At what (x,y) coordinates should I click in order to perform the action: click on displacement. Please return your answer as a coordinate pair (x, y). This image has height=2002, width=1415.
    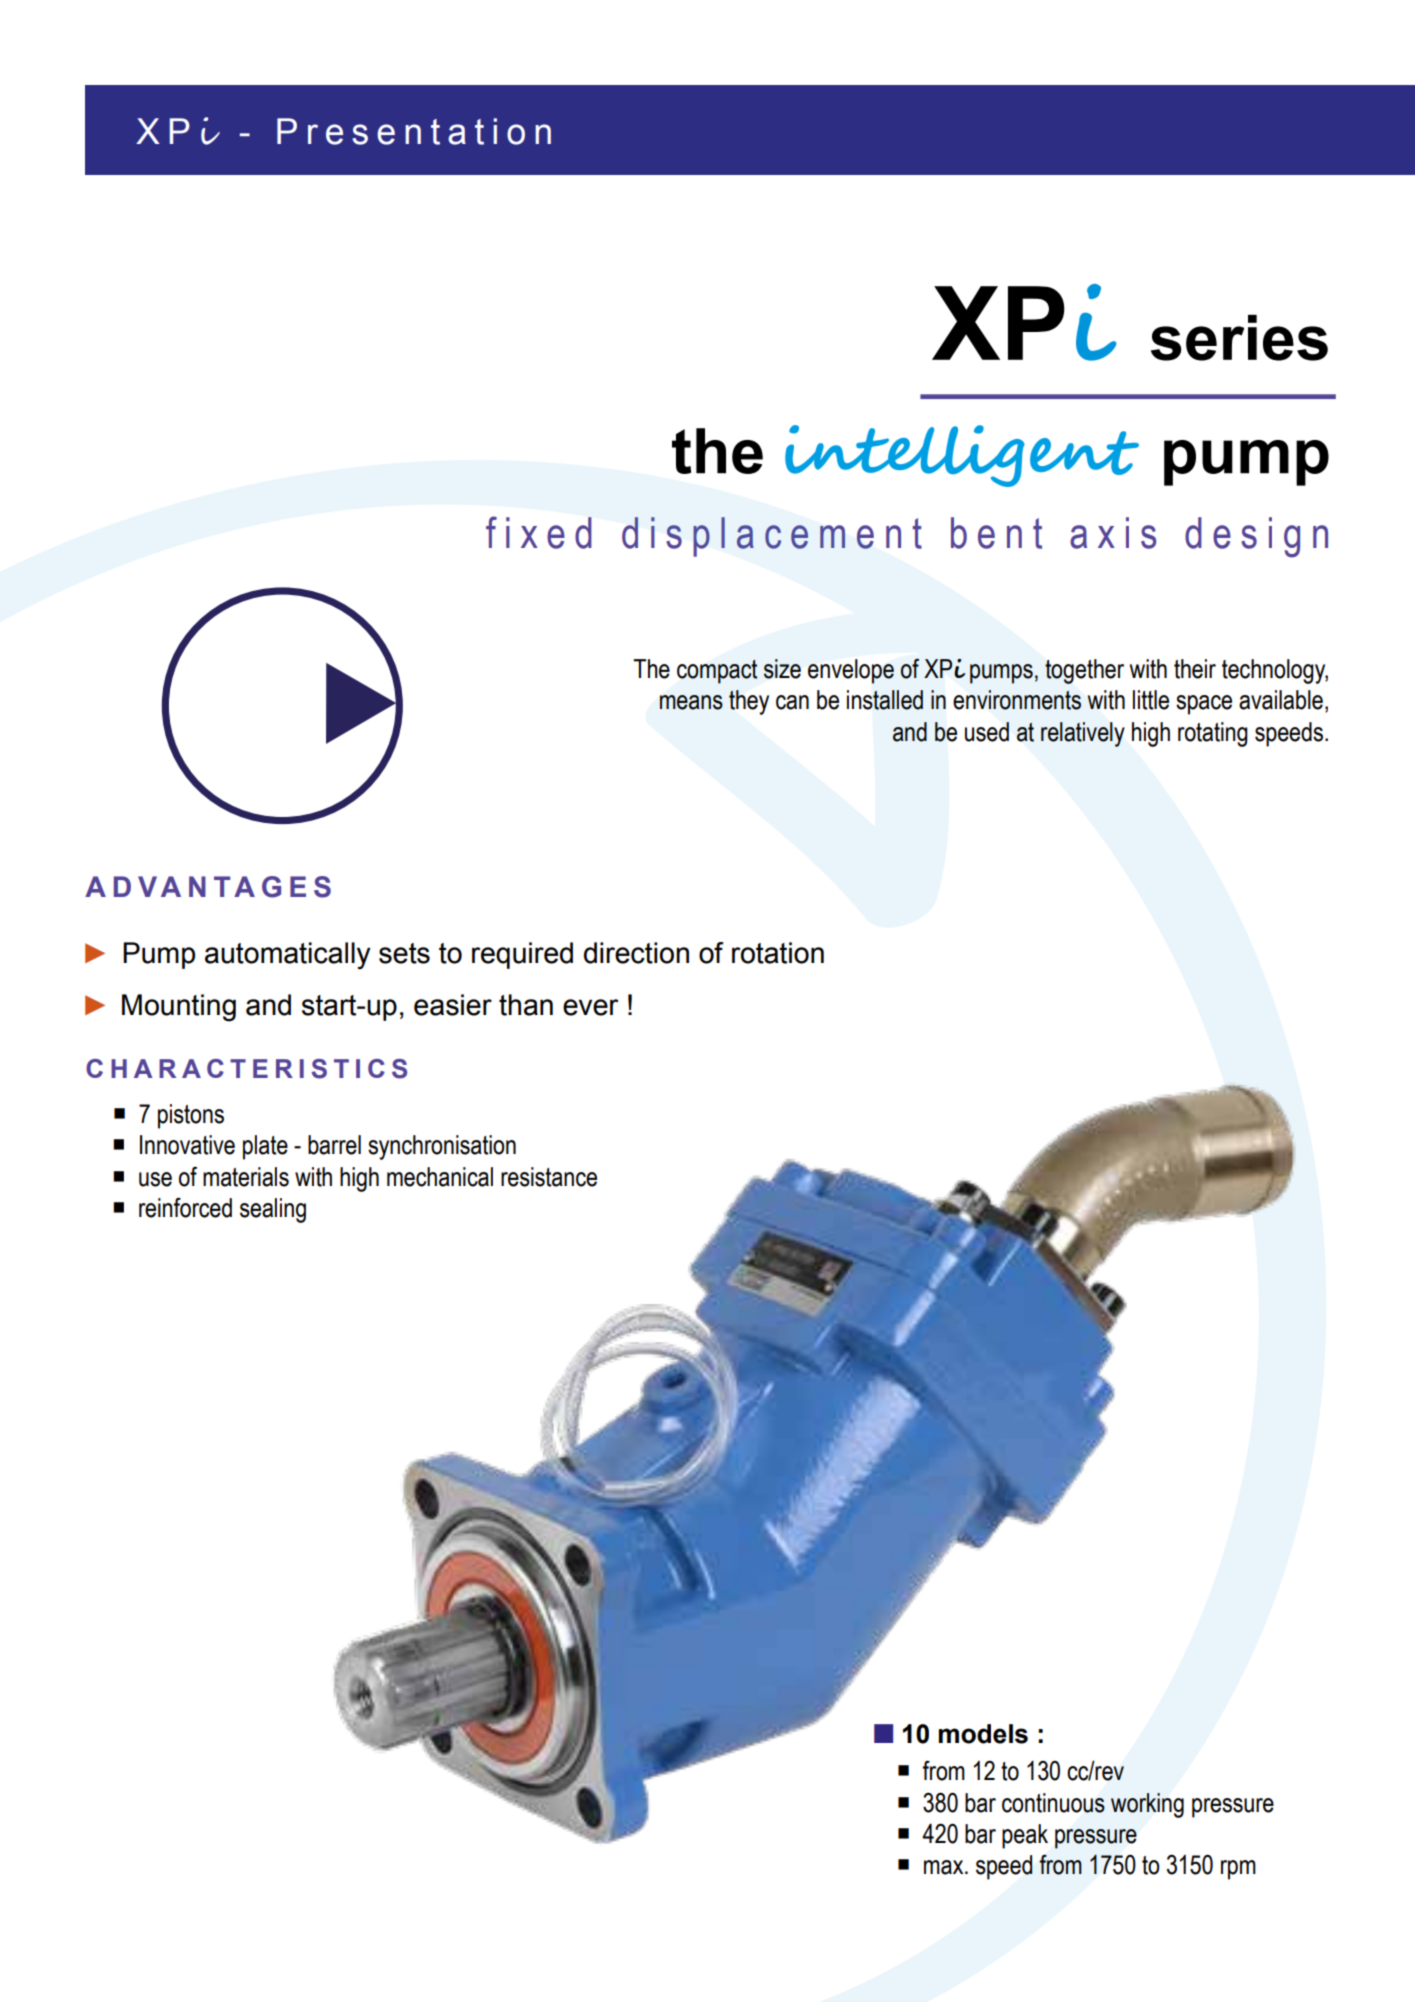
    Looking at the image, I should click on (772, 537).
